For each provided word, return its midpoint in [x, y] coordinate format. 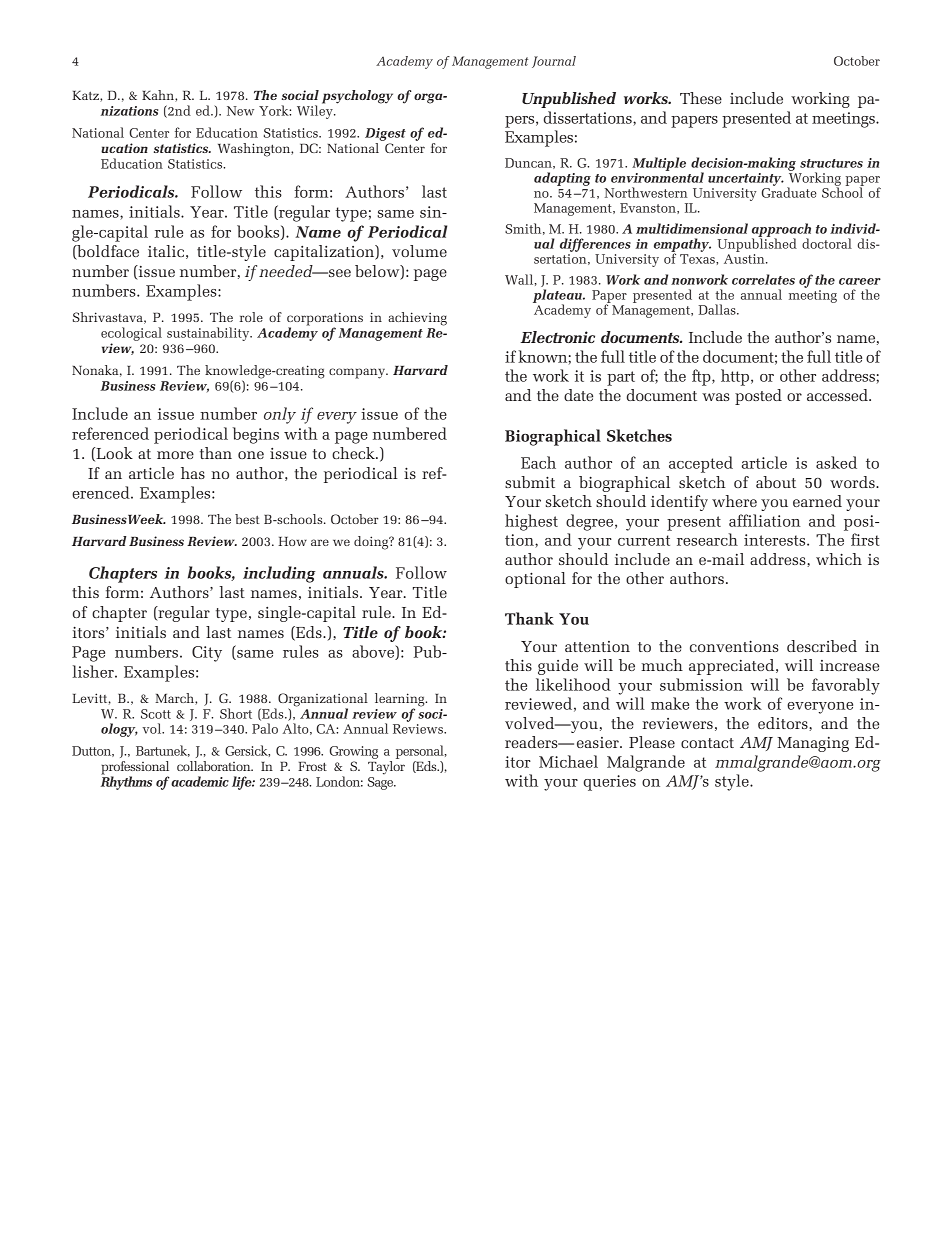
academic [200, 781]
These [701, 98]
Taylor [386, 768]
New [240, 111]
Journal [554, 62]
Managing [813, 744]
